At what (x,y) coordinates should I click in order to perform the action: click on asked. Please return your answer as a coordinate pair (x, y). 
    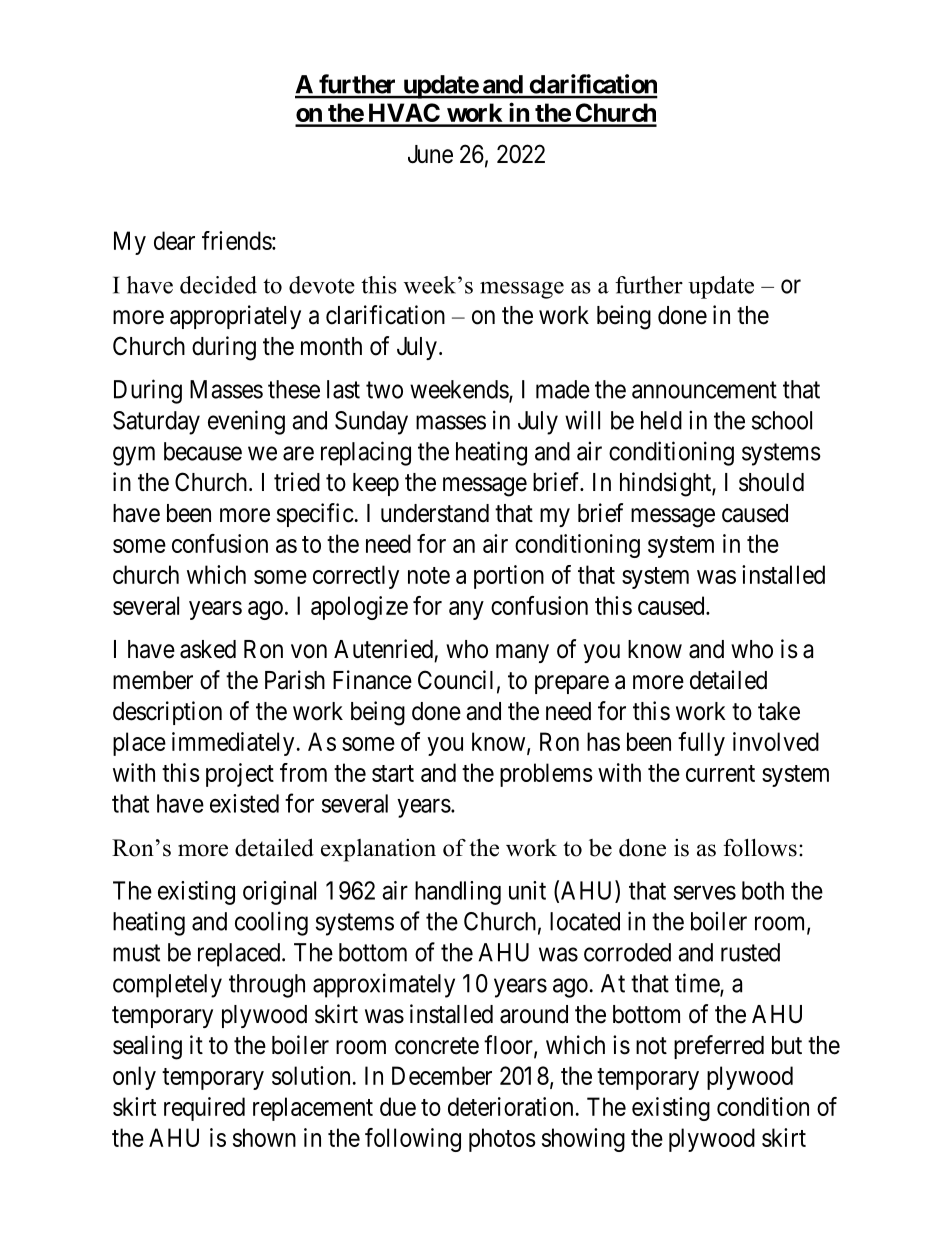
    Looking at the image, I should click on (208, 649).
